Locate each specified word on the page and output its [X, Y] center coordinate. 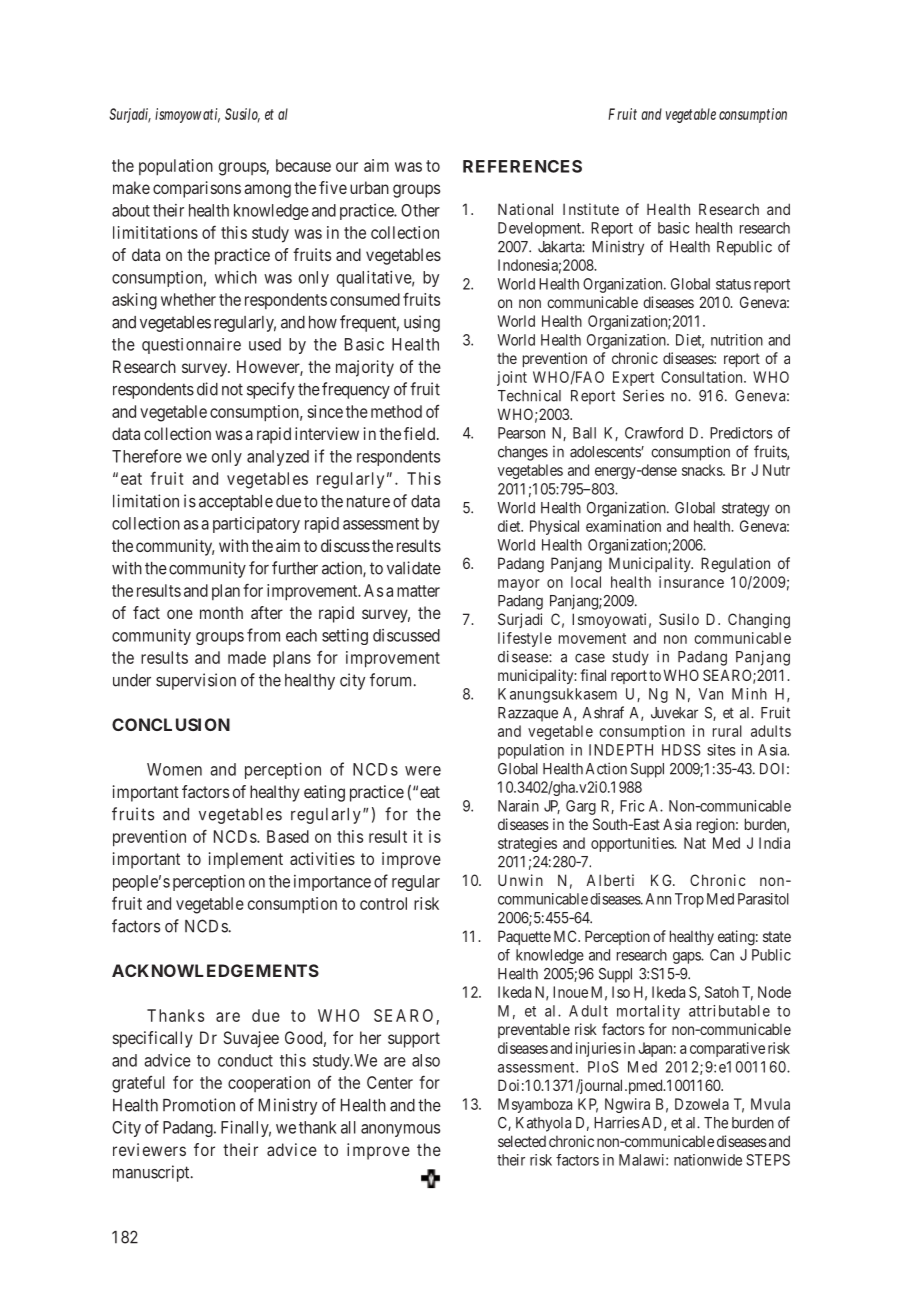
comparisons [197, 189]
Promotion [199, 1105]
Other [420, 210]
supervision [196, 681]
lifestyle [525, 639]
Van [710, 694]
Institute [591, 209]
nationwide [708, 1160]
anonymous [400, 1130]
